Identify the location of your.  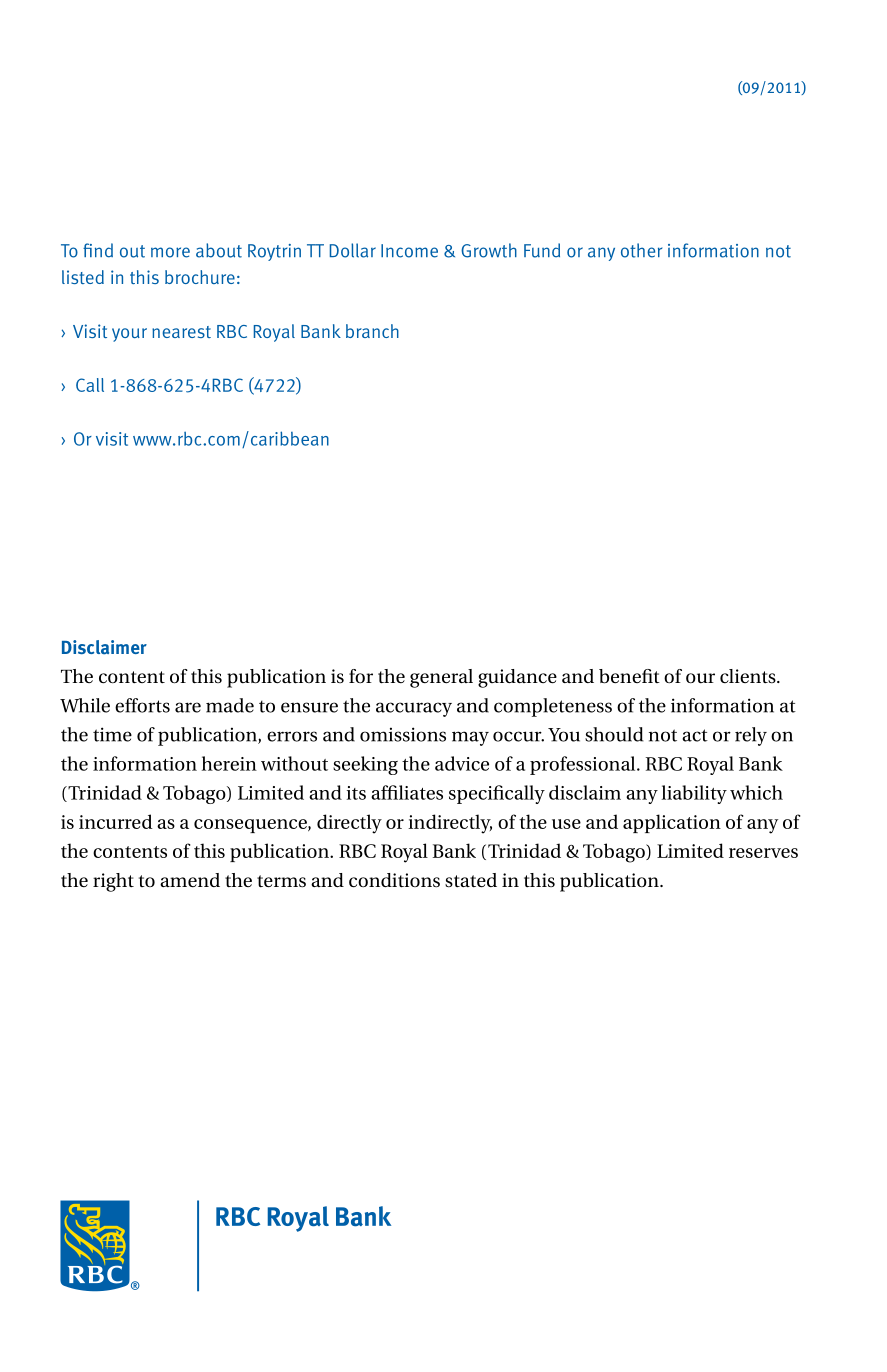
(129, 335).
